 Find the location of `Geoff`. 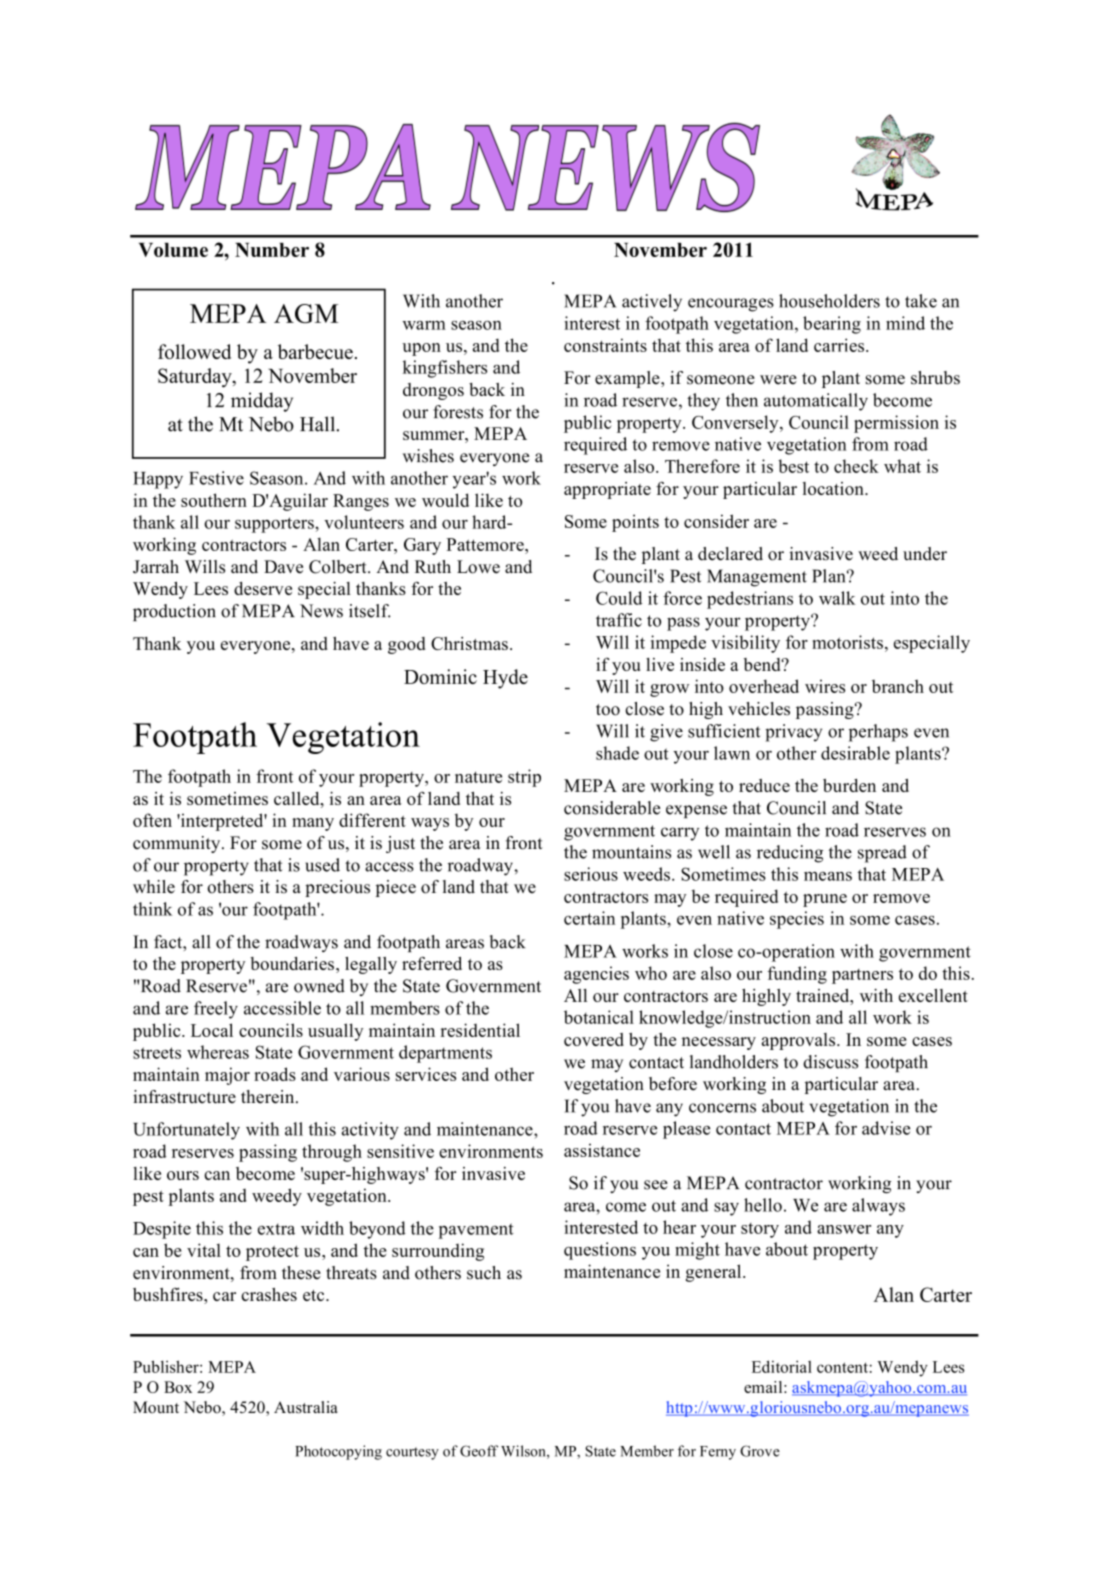

Geoff is located at coordinates (479, 1451).
